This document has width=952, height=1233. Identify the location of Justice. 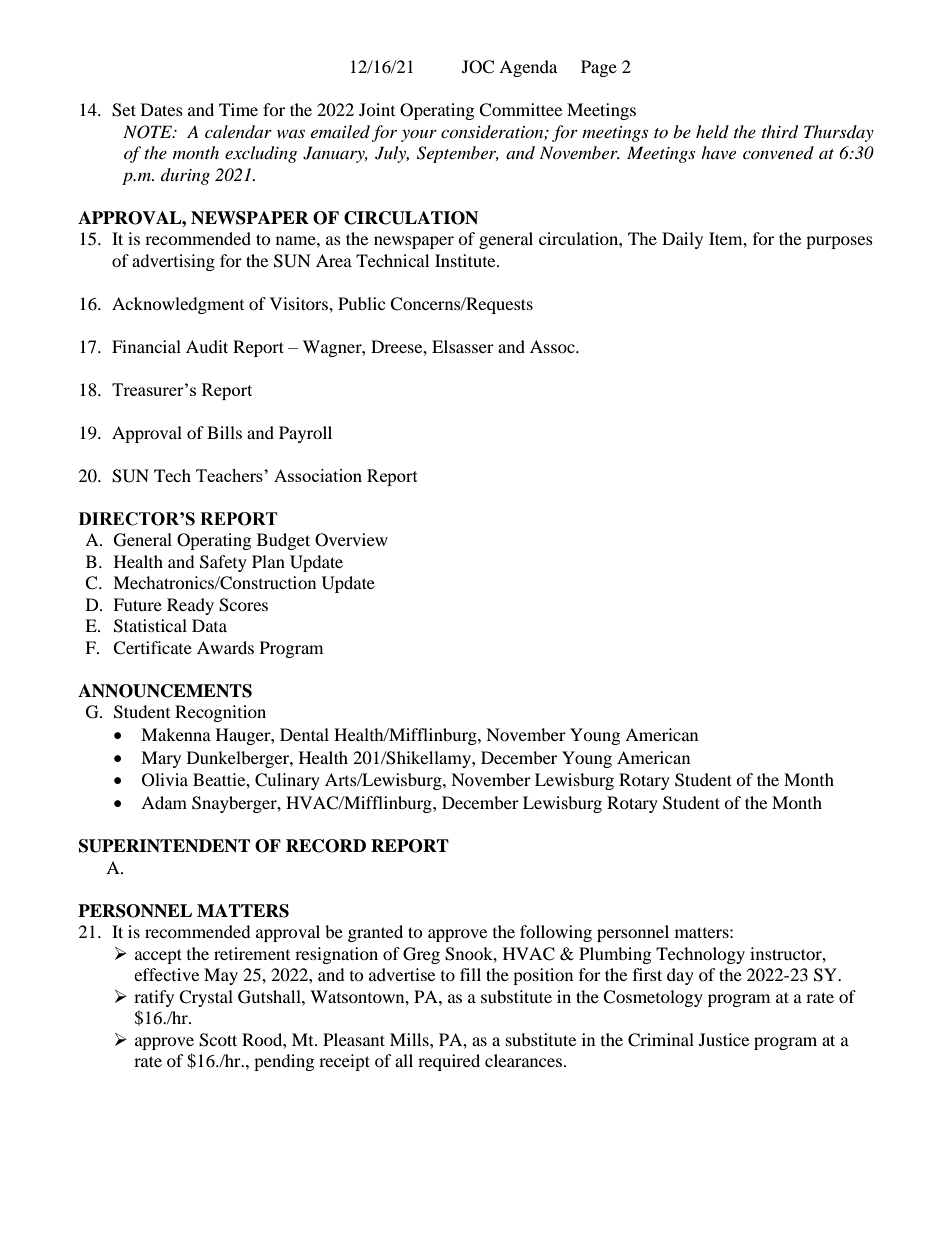
(724, 1039).
